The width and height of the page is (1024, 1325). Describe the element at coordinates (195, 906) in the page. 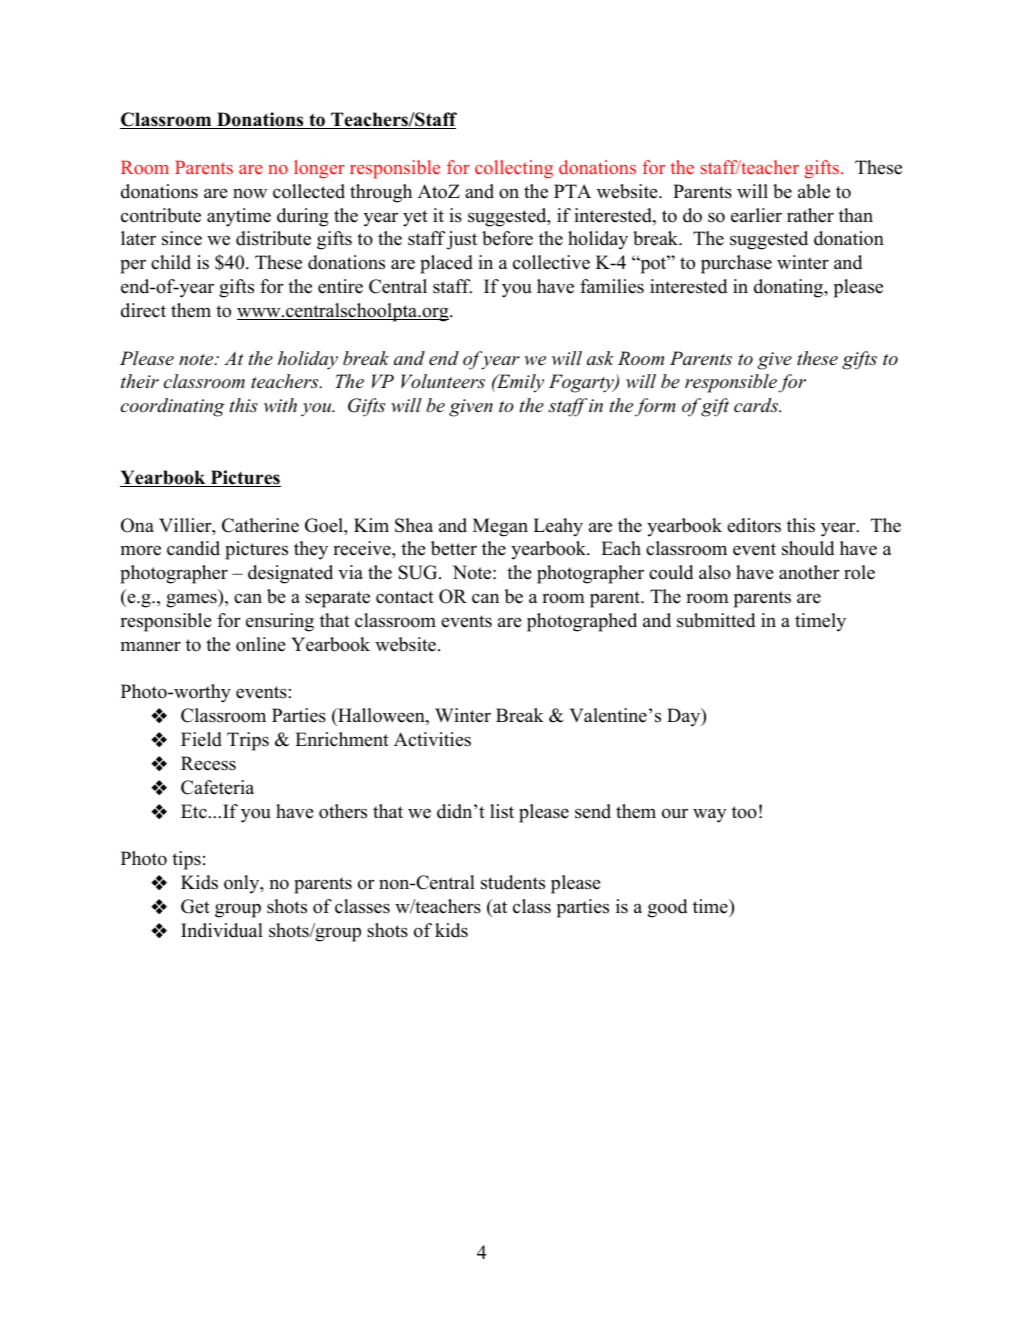

I see `Get` at that location.
